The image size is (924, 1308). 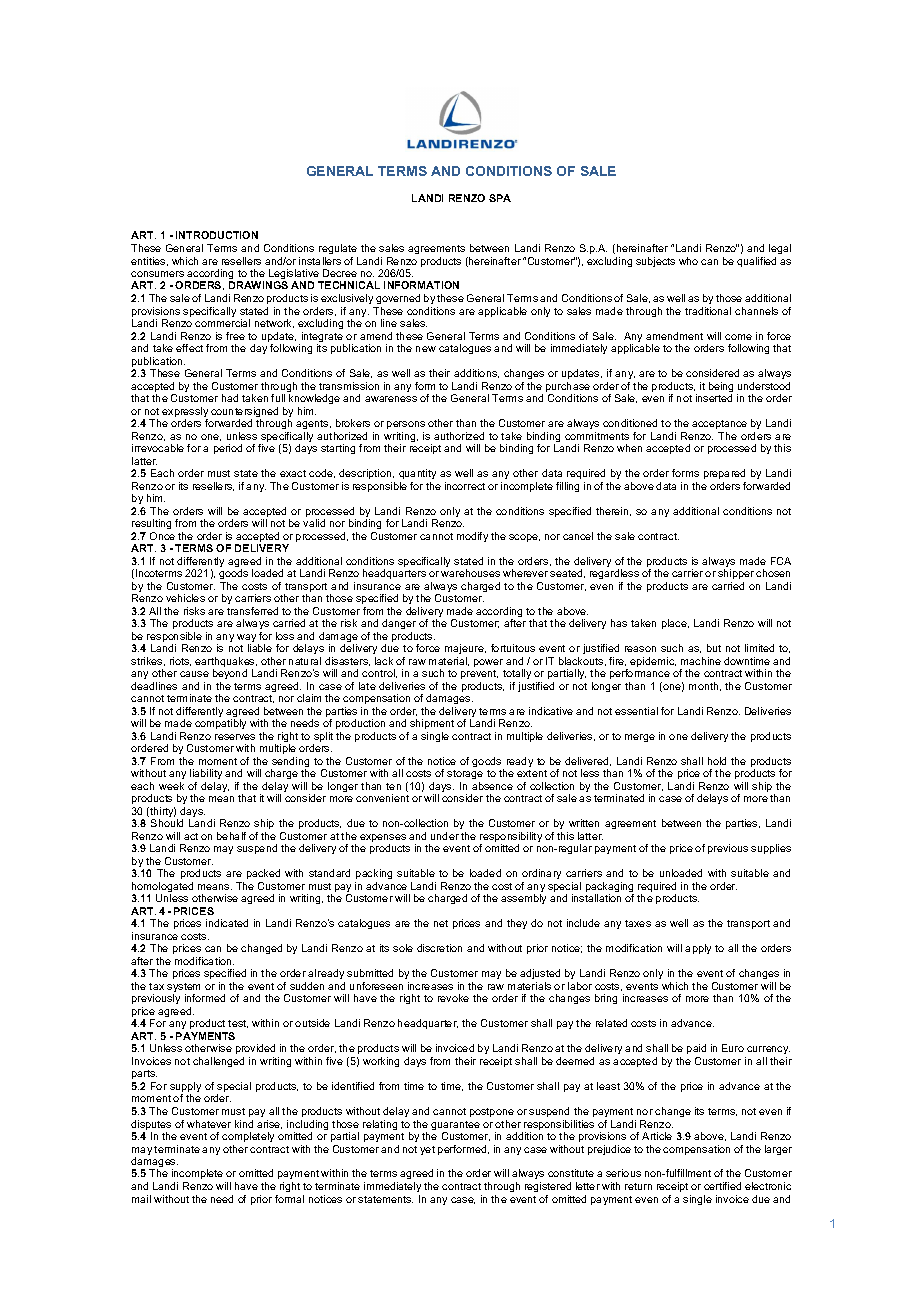 I want to click on completely, so click(x=248, y=1137).
